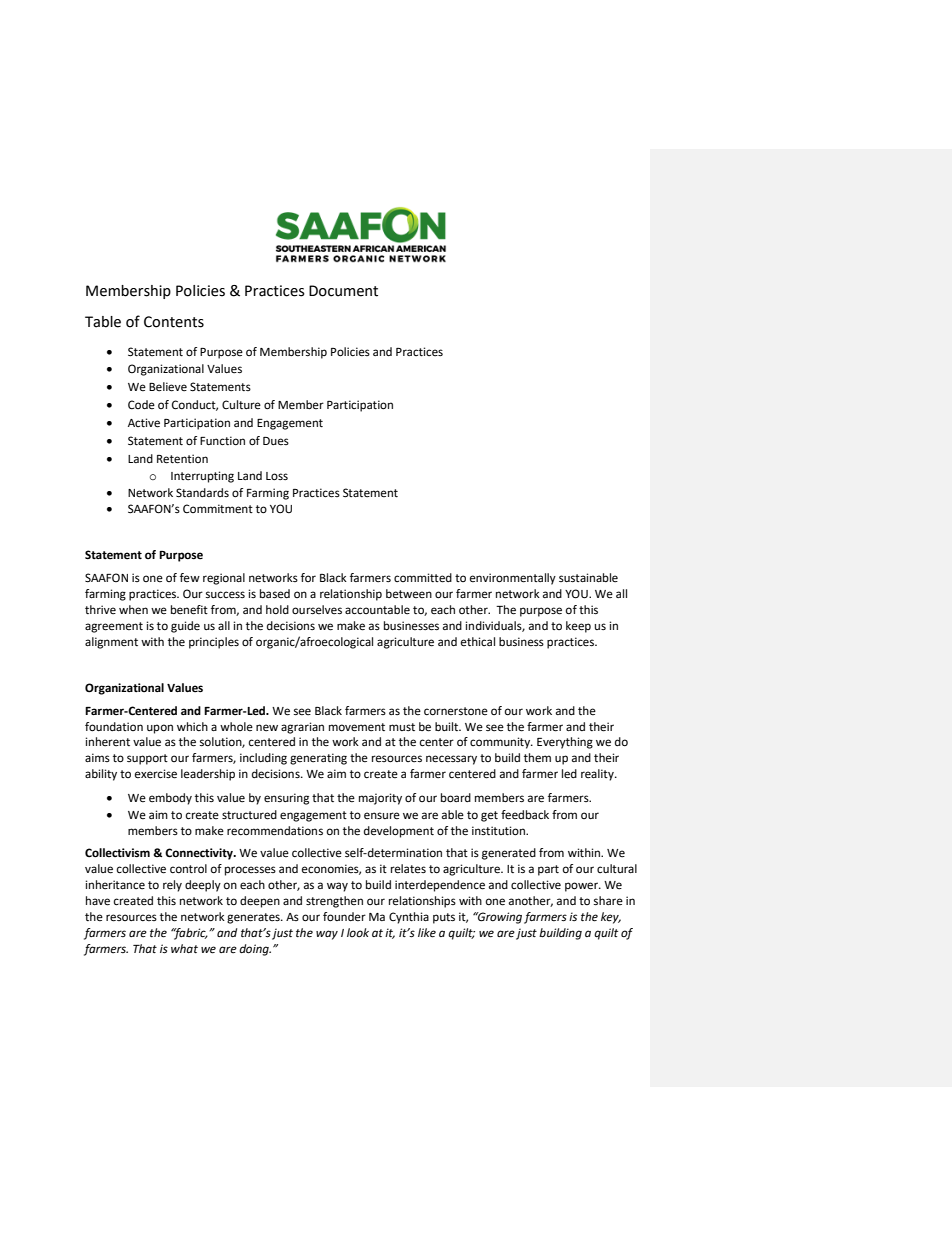 This page has height=1233, width=952. What do you see at coordinates (537, 758) in the page?
I see `them` at bounding box center [537, 758].
